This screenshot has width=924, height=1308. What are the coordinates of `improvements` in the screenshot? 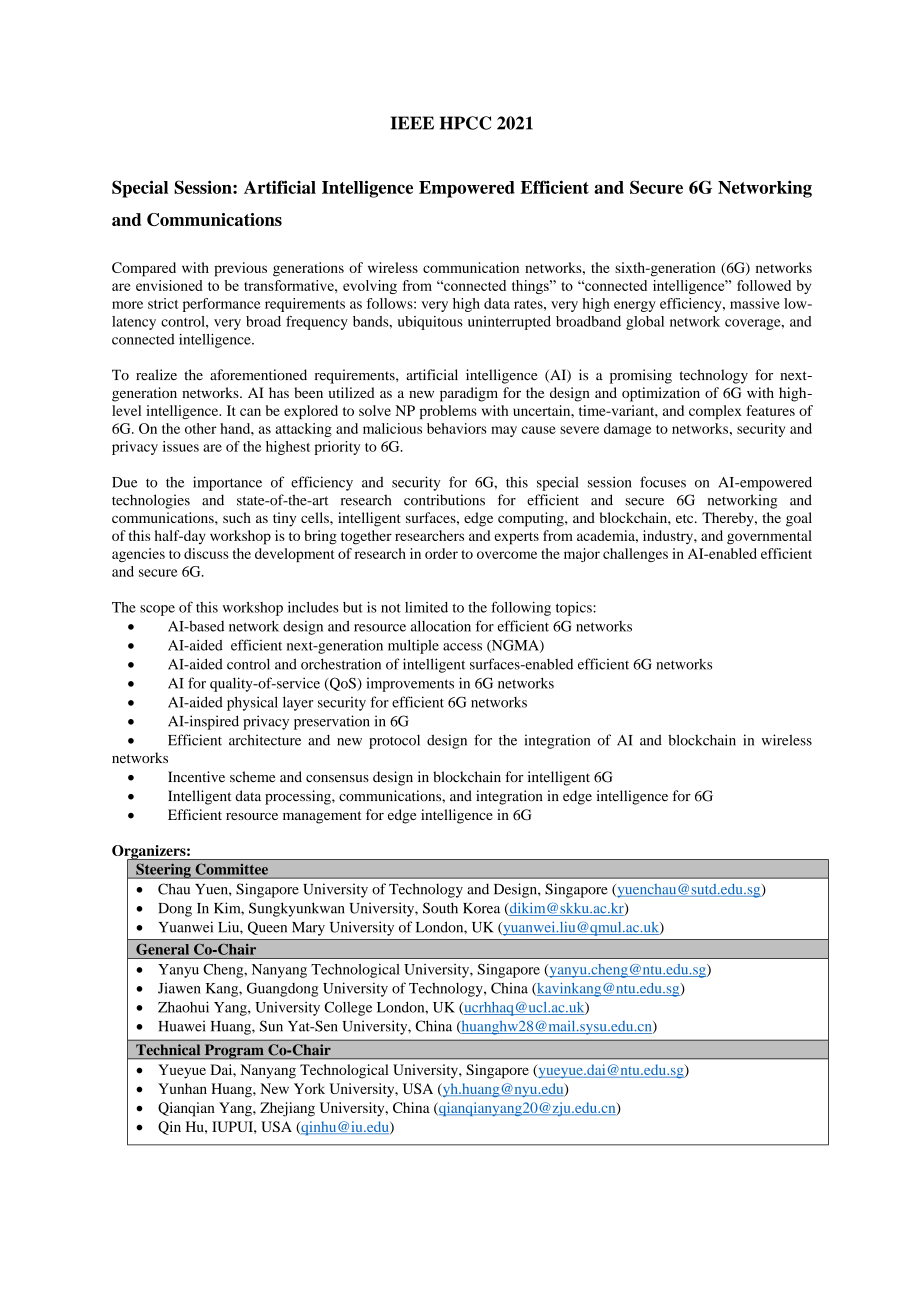 It's located at (410, 685).
